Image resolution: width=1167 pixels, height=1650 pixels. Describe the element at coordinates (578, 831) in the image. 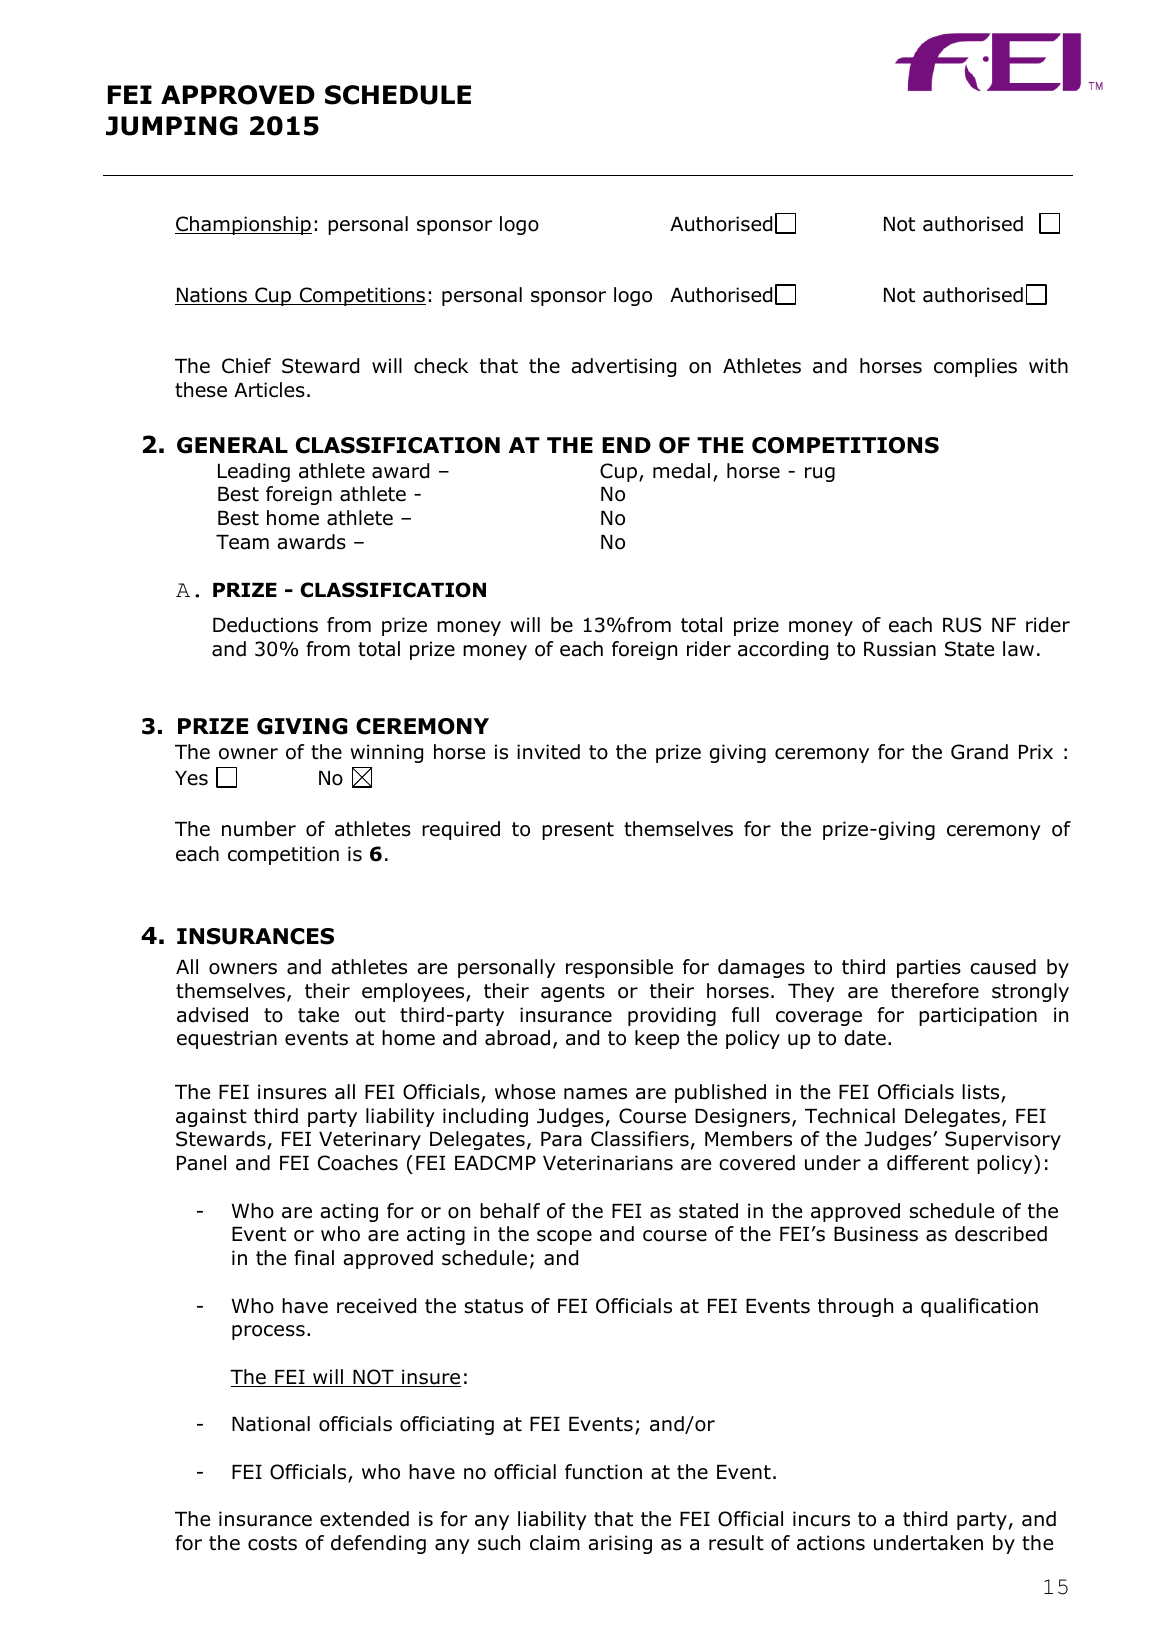

I see `present` at that location.
